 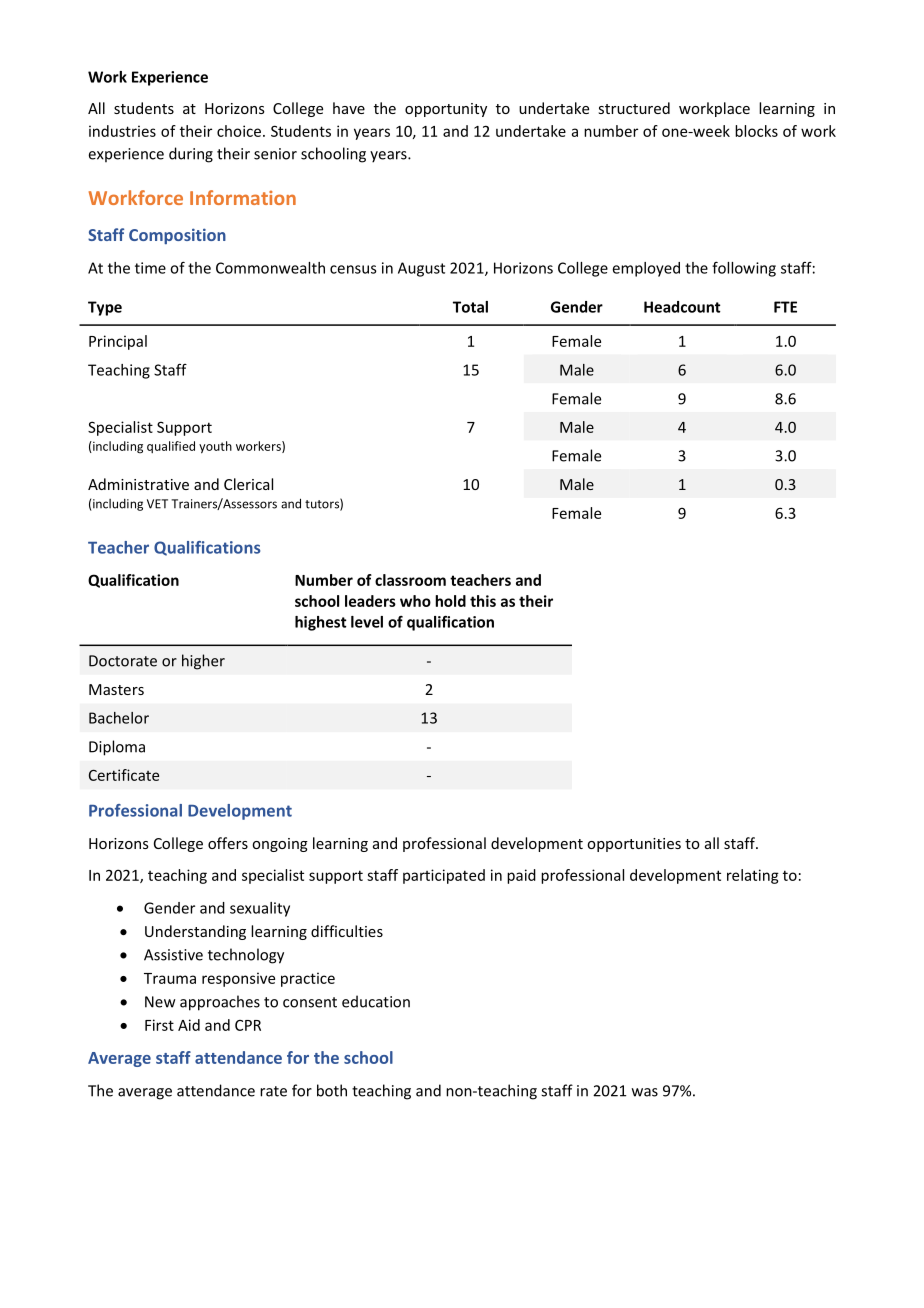 I want to click on classroom, so click(x=410, y=580).
